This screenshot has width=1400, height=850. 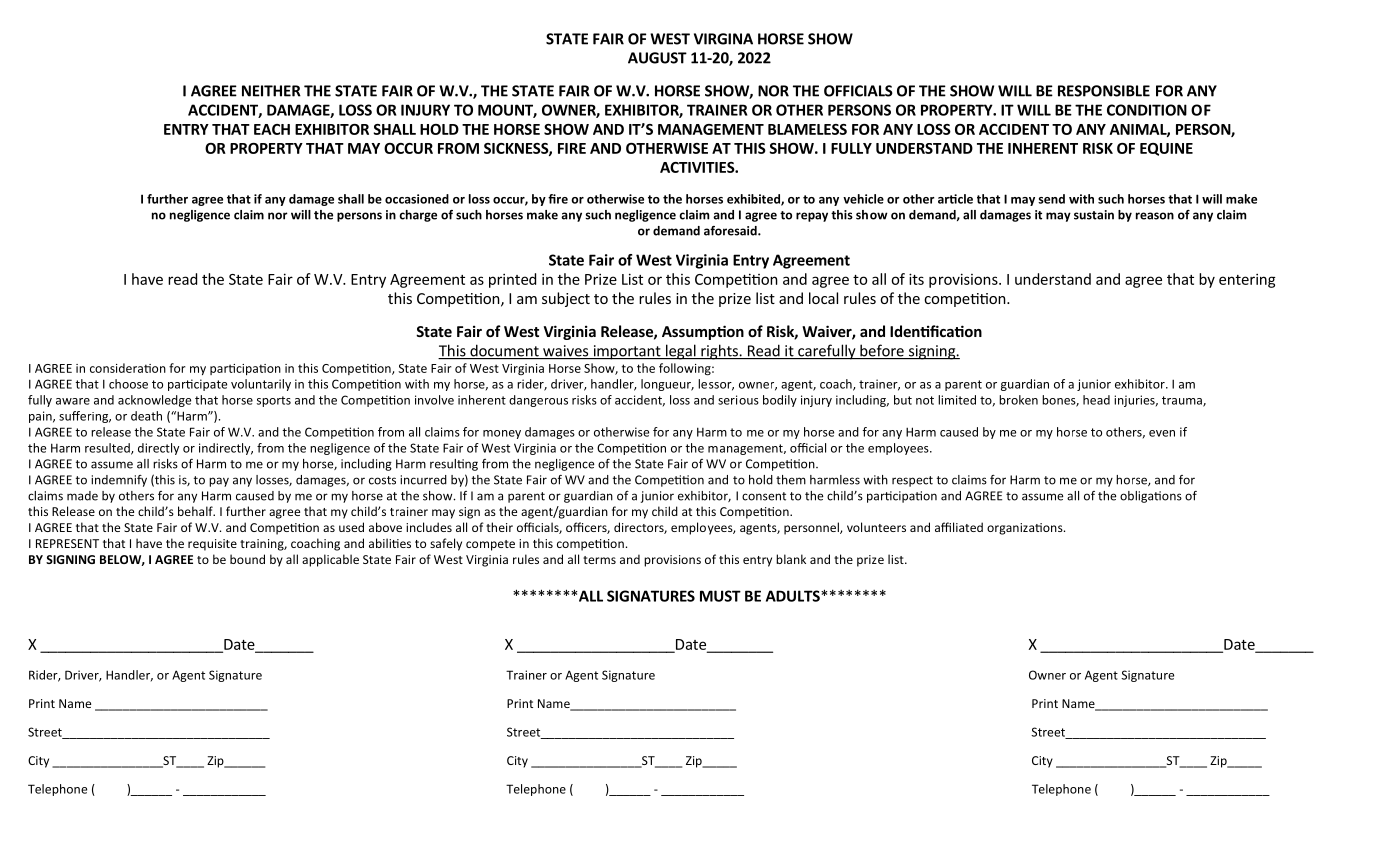 What do you see at coordinates (657, 58) in the screenshot?
I see `AUGUST` at bounding box center [657, 58].
